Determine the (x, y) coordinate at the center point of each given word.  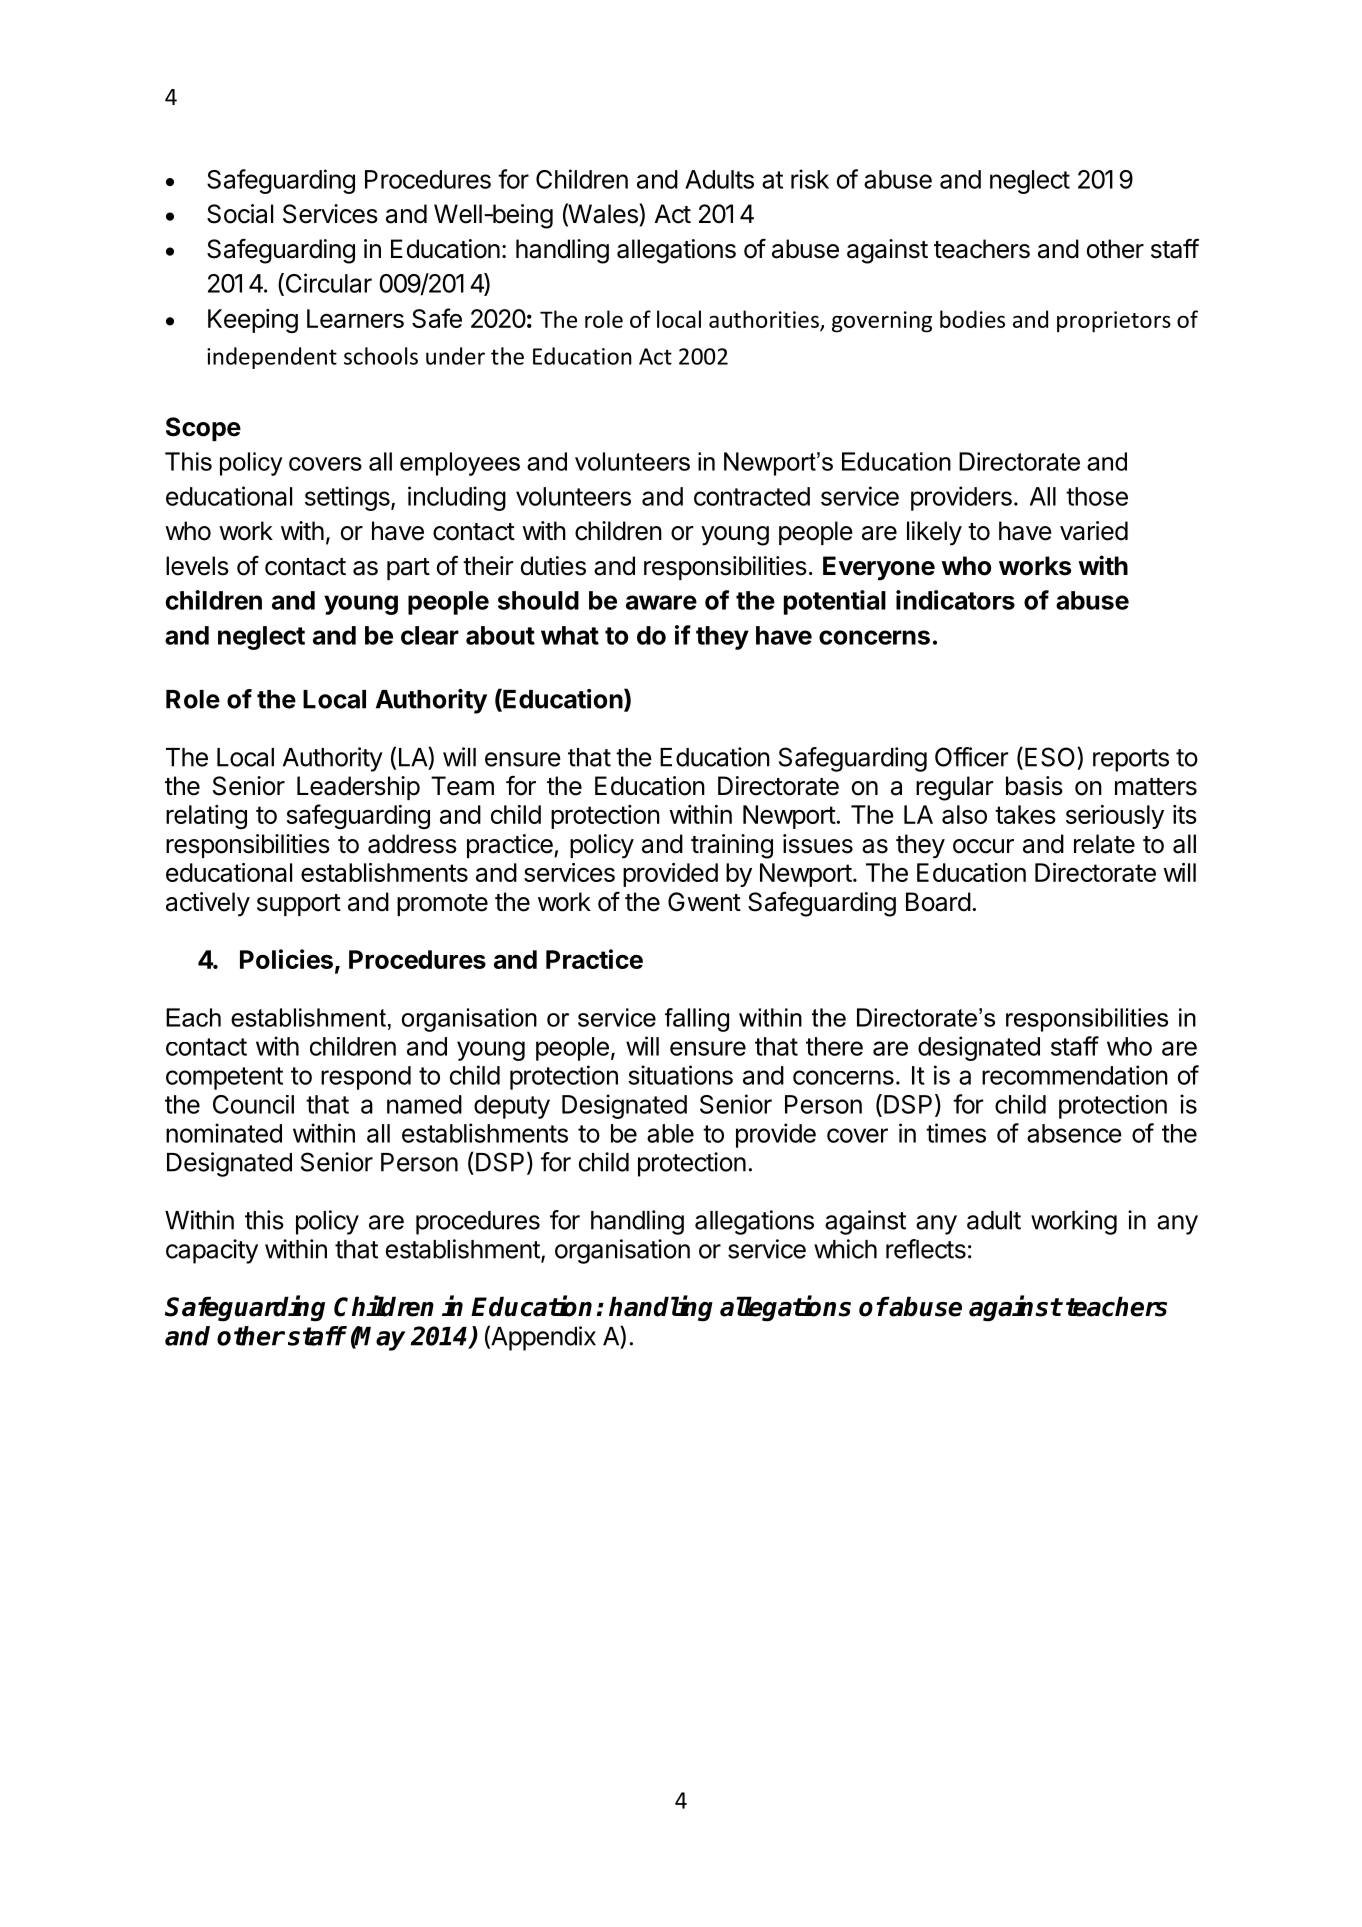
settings (348, 498)
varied (1094, 531)
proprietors (1114, 322)
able (670, 1133)
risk (810, 179)
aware (661, 602)
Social (240, 214)
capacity (212, 1251)
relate (1104, 844)
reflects (926, 1249)
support (299, 905)
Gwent (704, 902)
